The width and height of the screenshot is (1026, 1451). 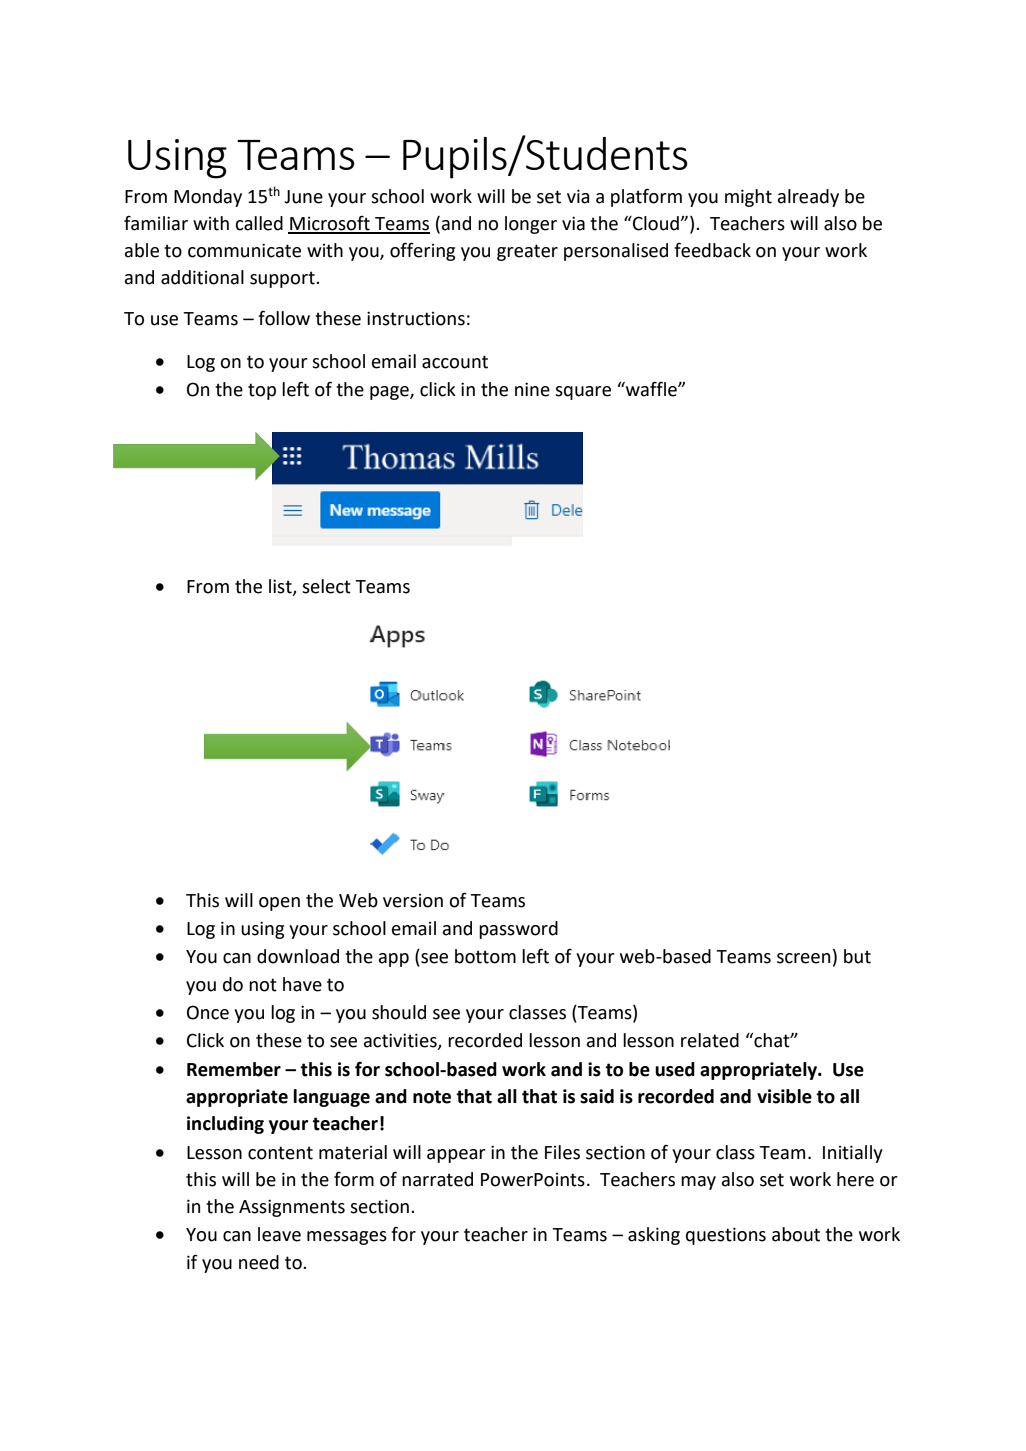 What do you see at coordinates (437, 1179) in the screenshot?
I see `narrated` at bounding box center [437, 1179].
